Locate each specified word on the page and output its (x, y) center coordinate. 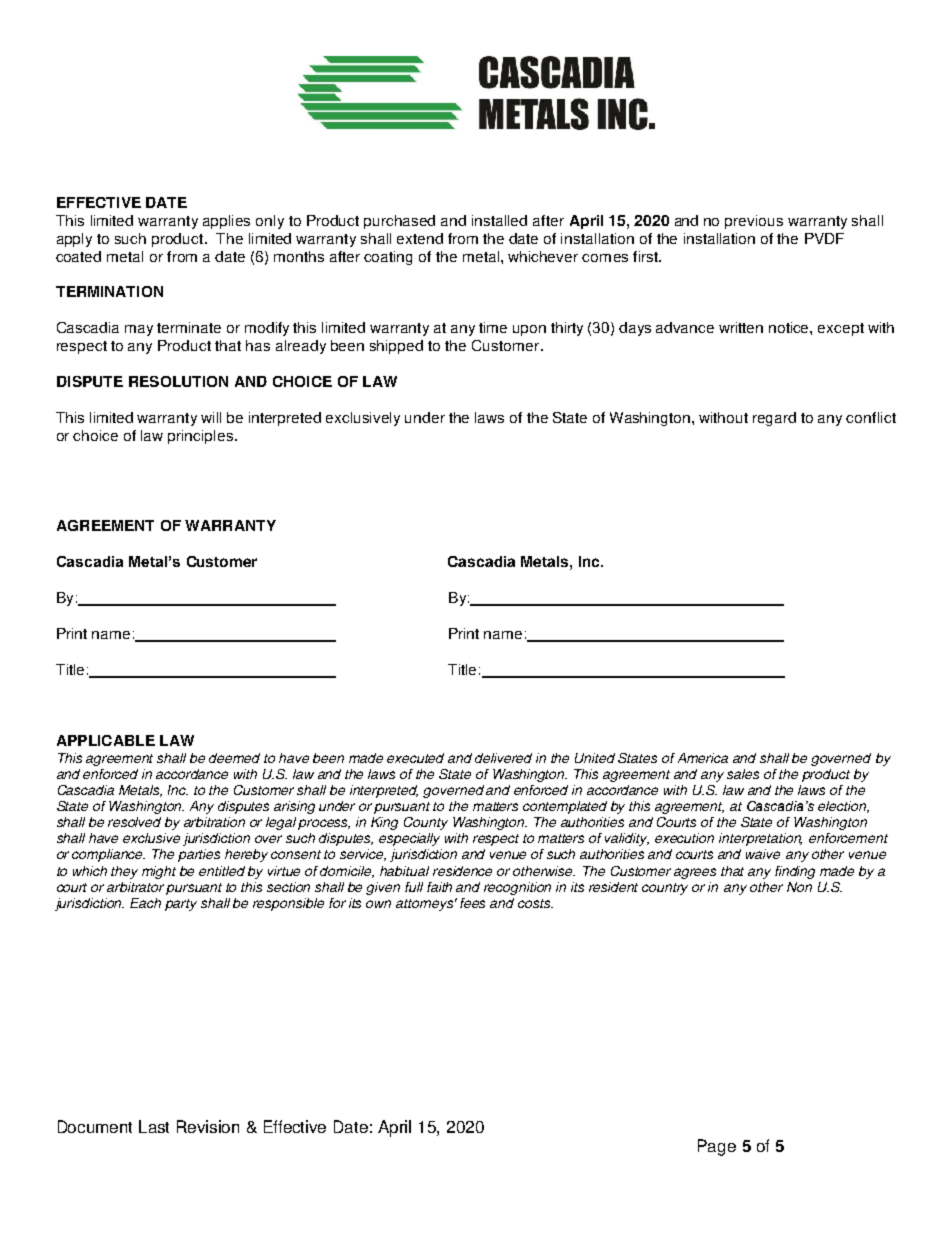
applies (226, 222)
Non (799, 887)
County (426, 823)
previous (754, 222)
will (211, 417)
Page (717, 1147)
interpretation (760, 839)
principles (202, 437)
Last (154, 1126)
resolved (134, 822)
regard (774, 419)
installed (499, 220)
